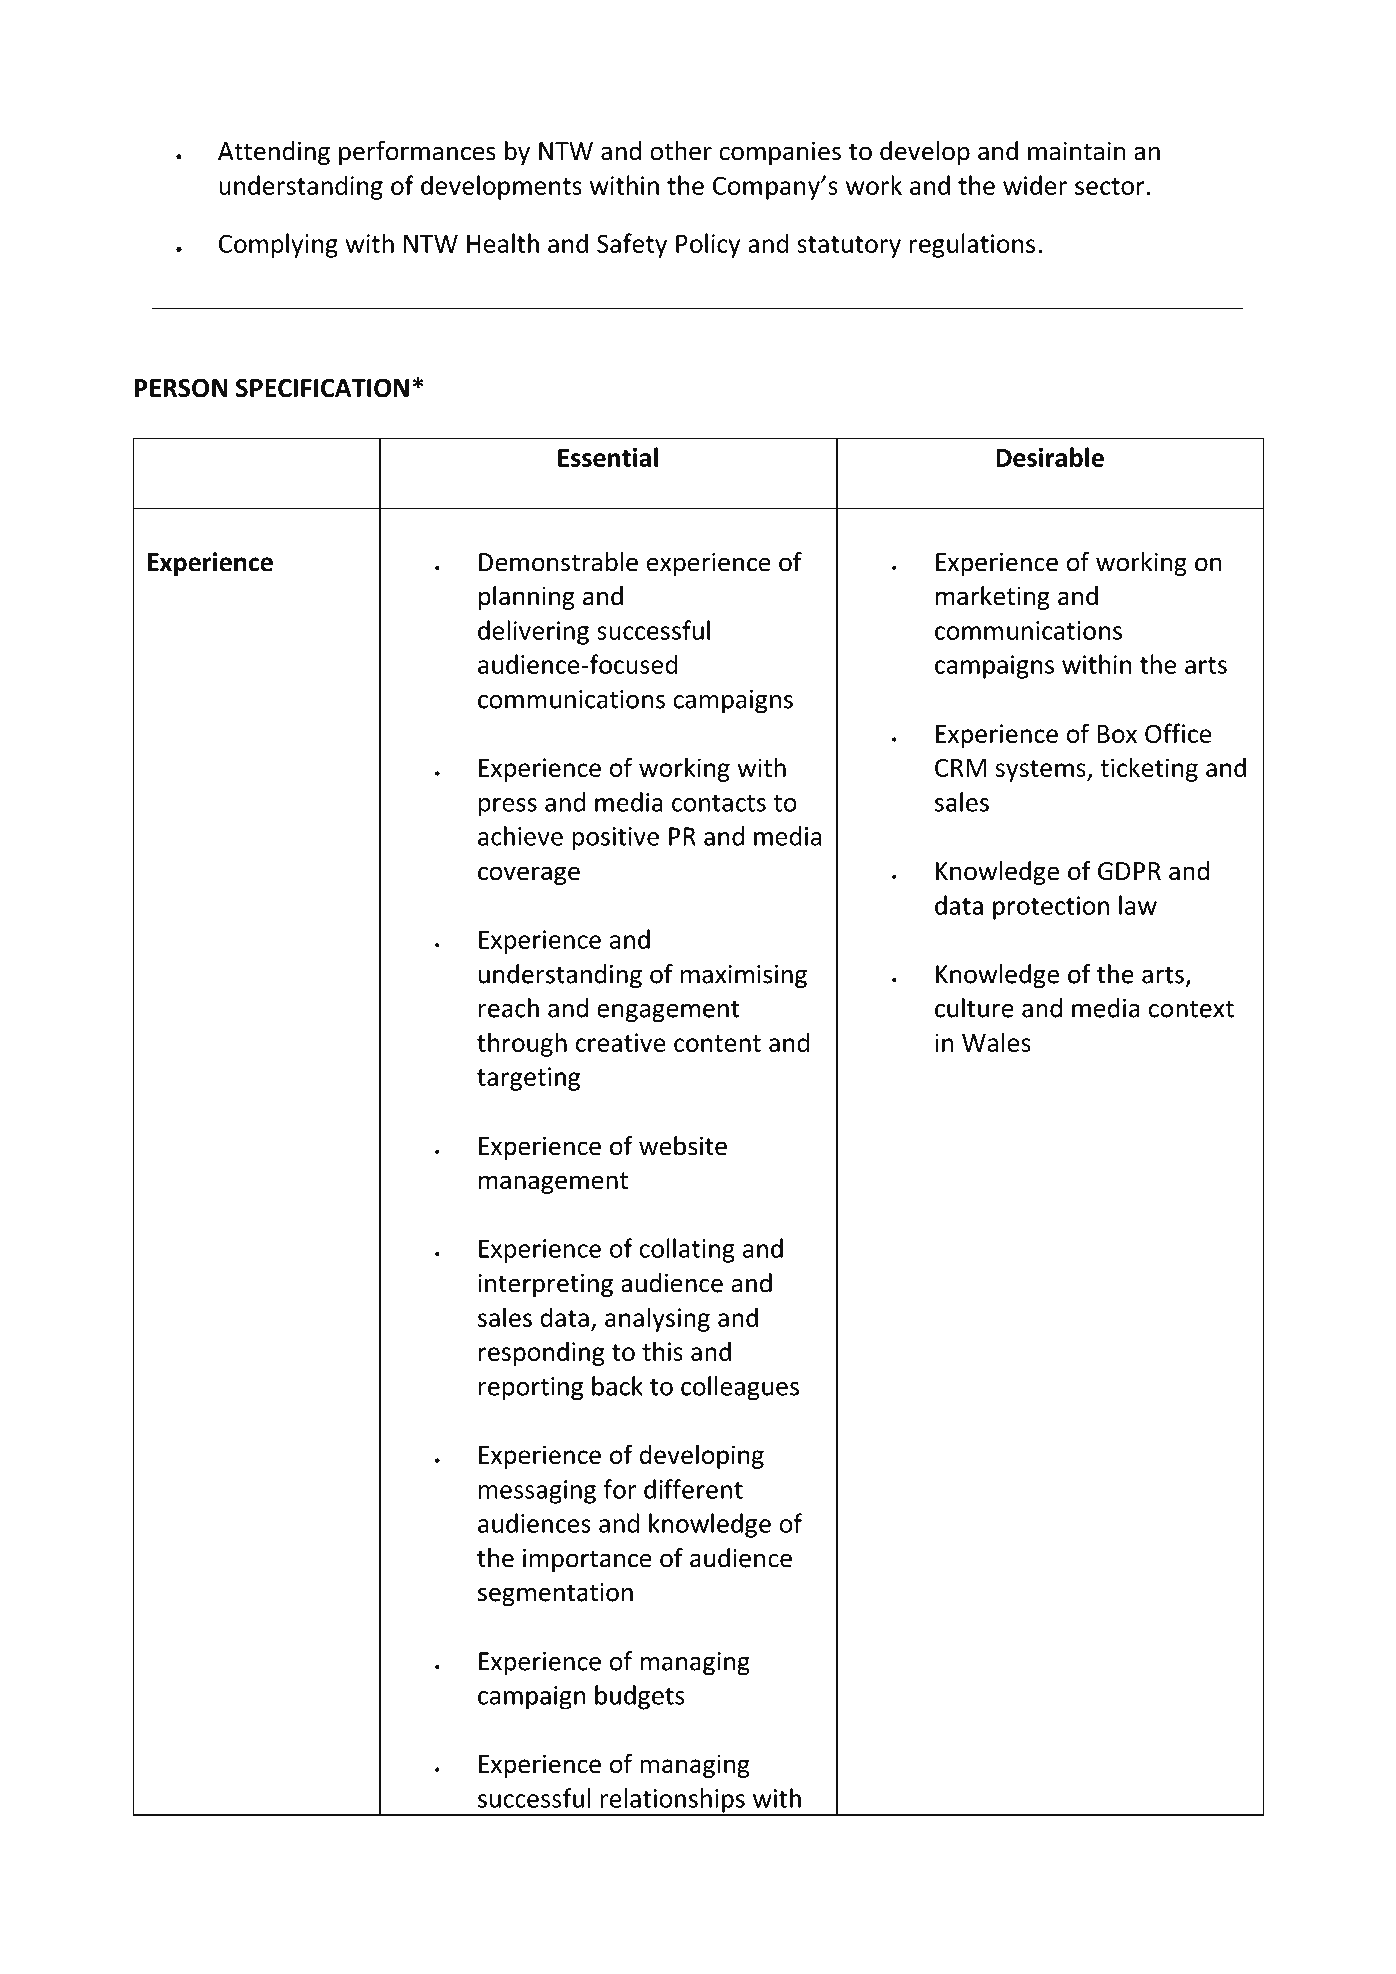 The width and height of the screenshot is (1396, 1974). What do you see at coordinates (1035, 185) in the screenshot?
I see `wider` at bounding box center [1035, 185].
